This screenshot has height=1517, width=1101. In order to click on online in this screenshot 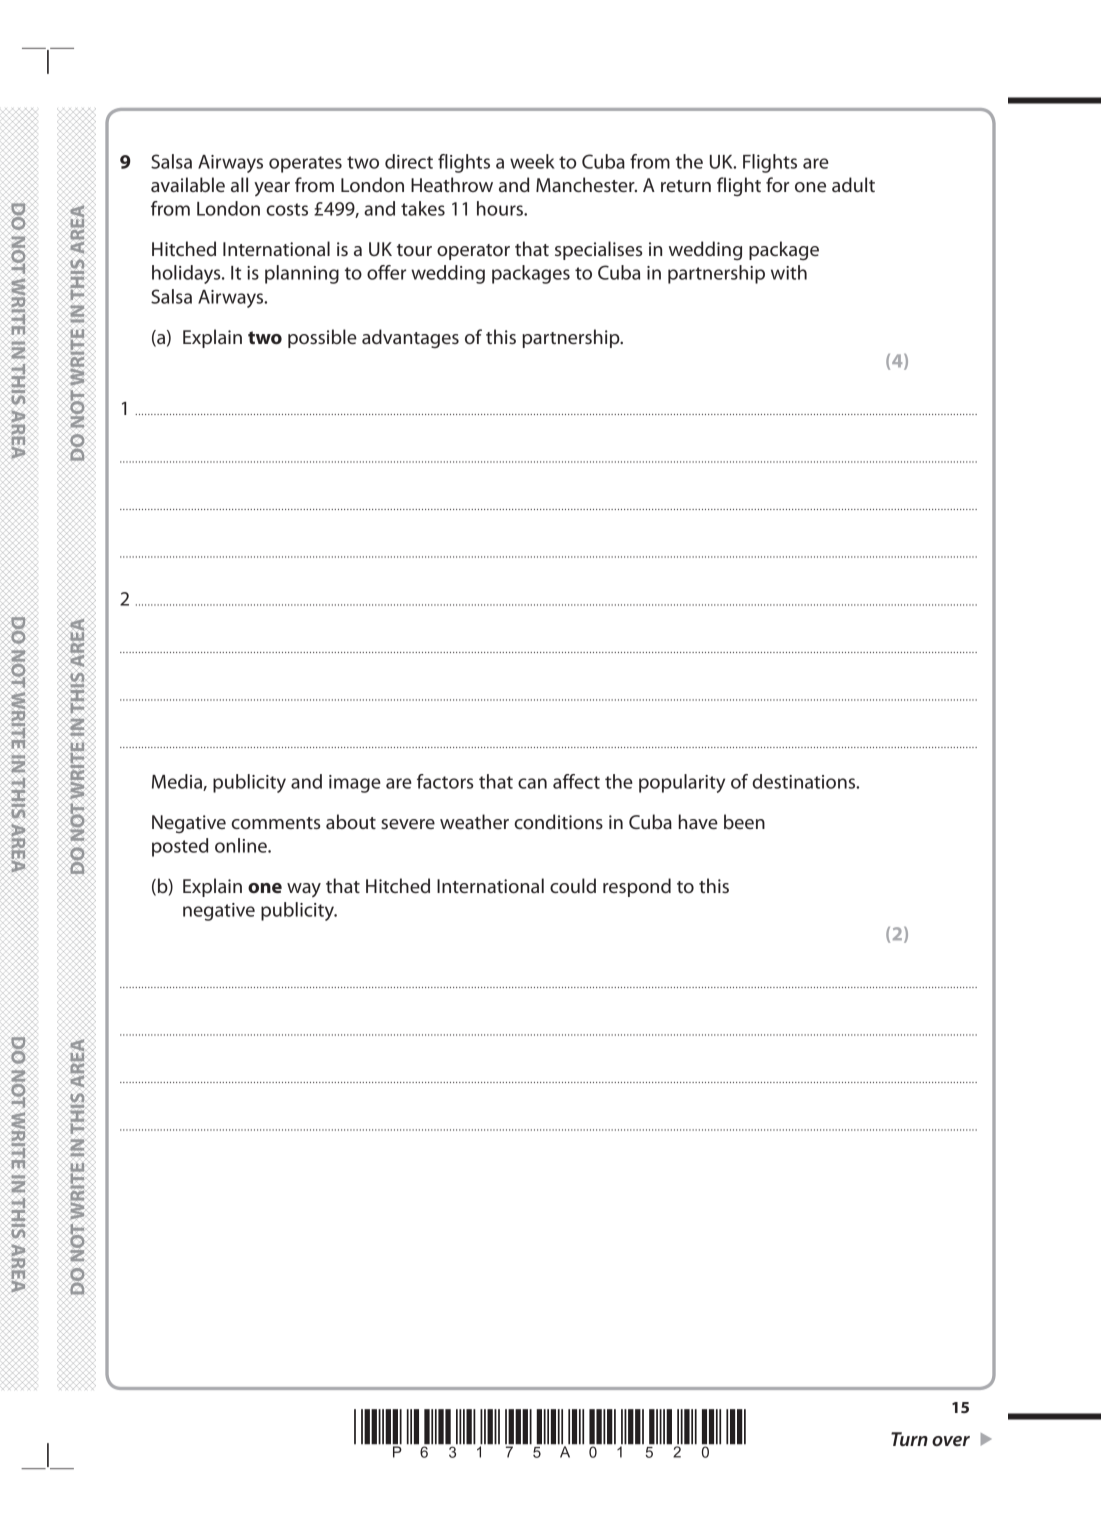, I will do `click(242, 845)`.
